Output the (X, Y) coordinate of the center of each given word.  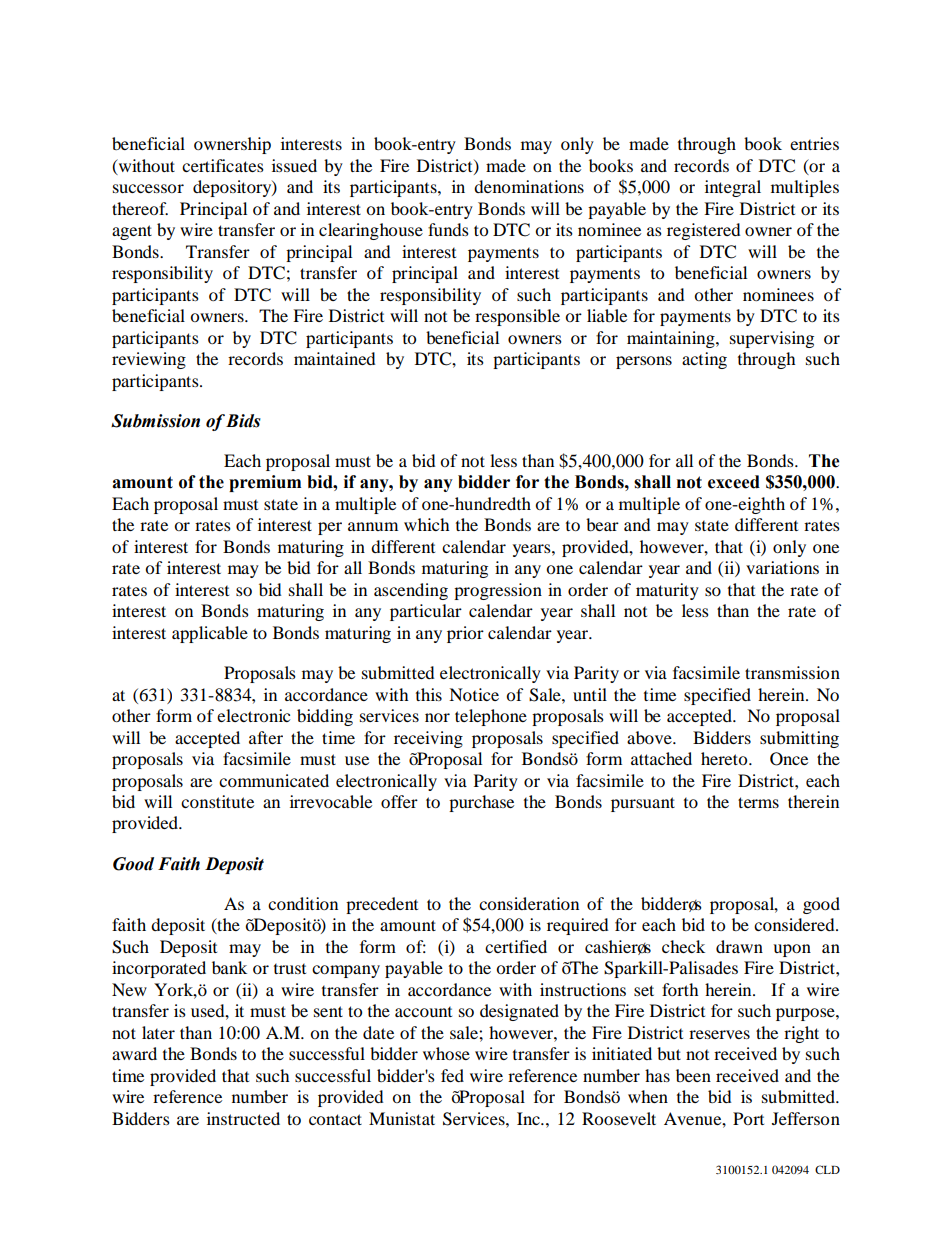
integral (733, 188)
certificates (223, 165)
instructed (243, 1118)
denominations (529, 186)
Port (748, 1118)
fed (452, 1075)
